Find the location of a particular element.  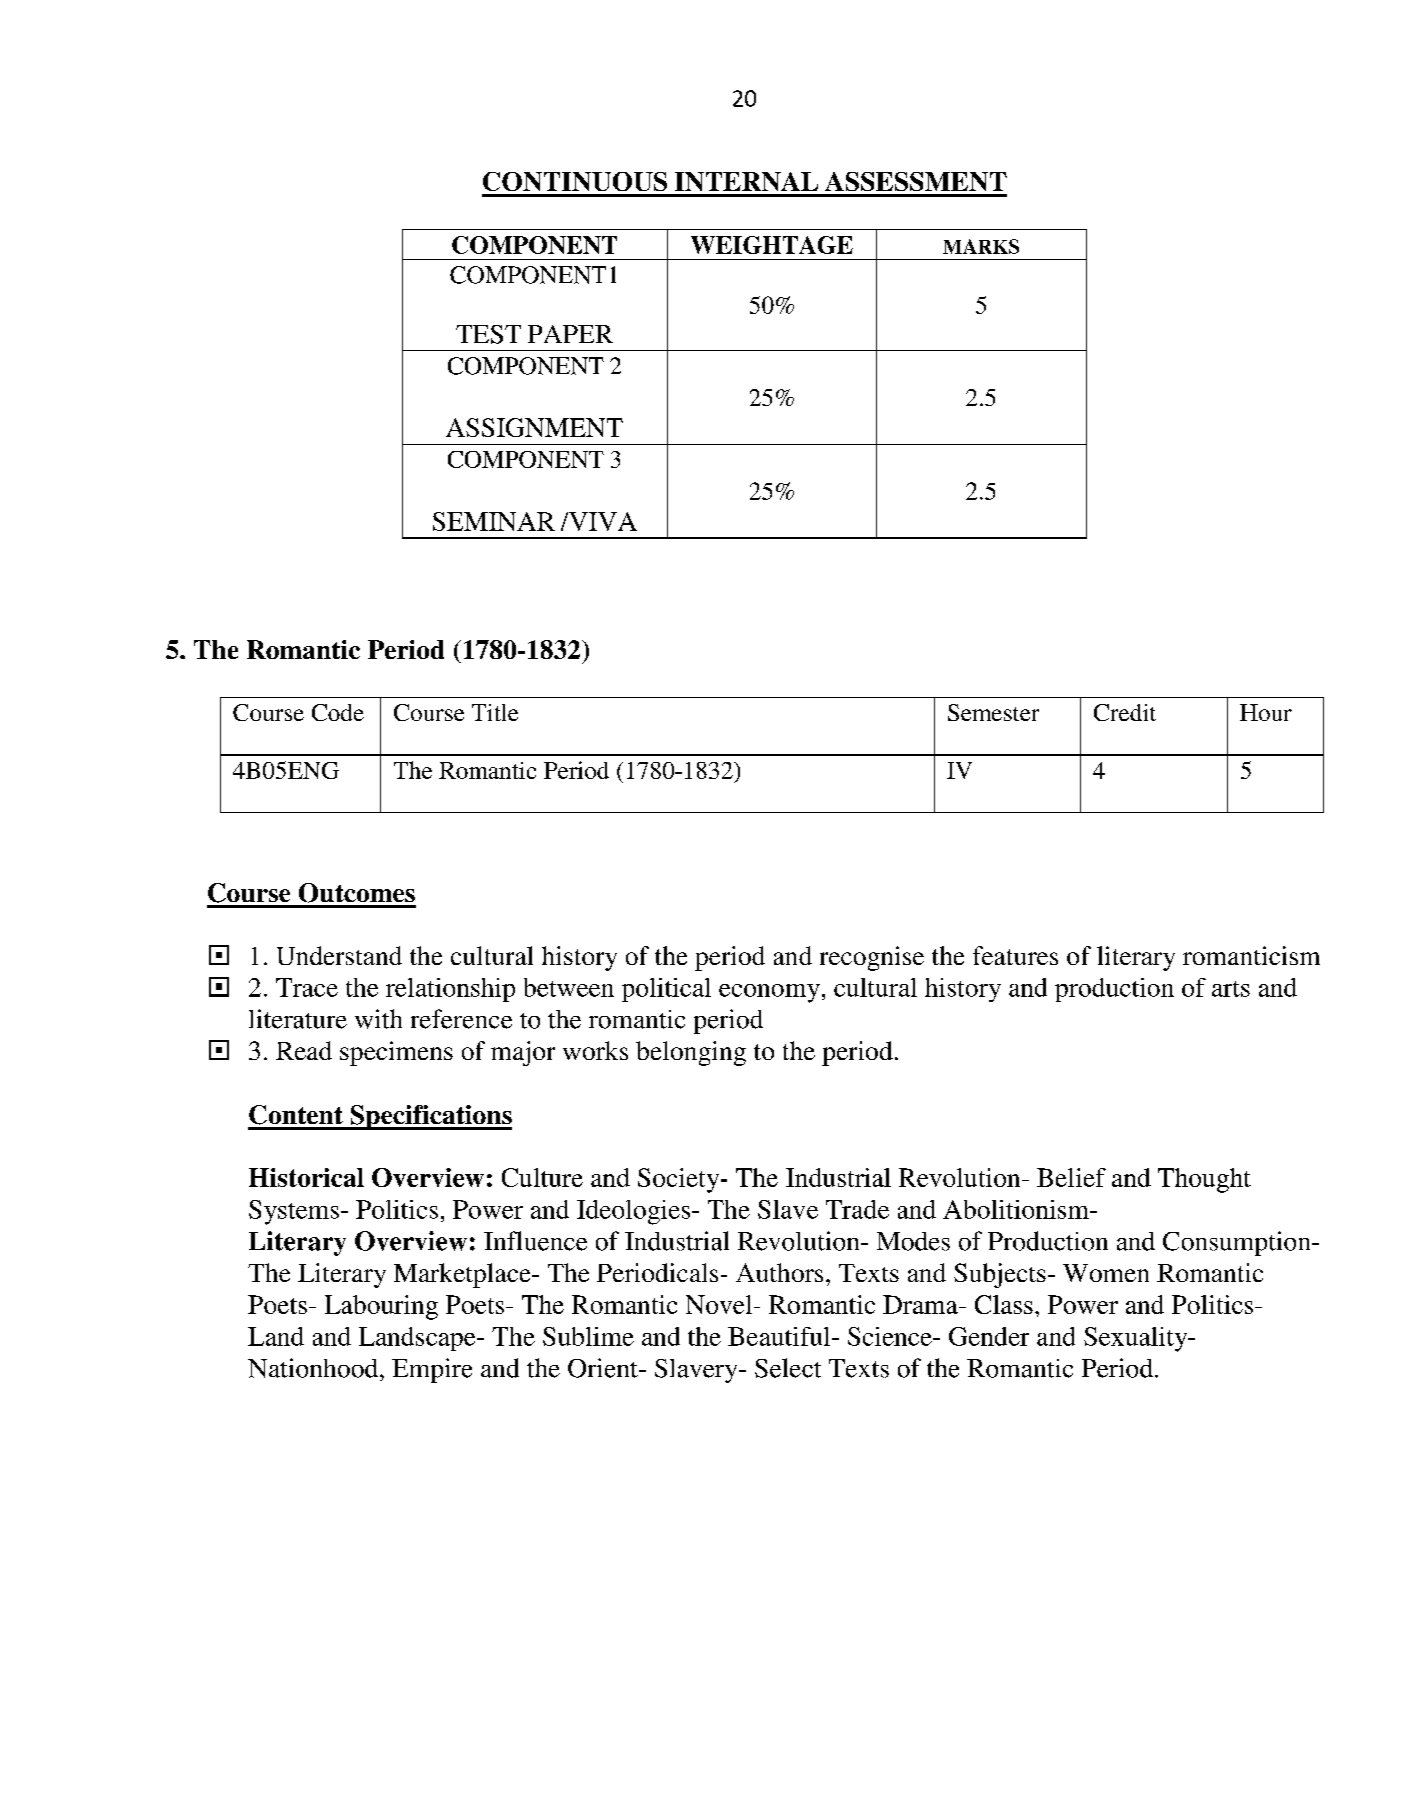

Credit is located at coordinates (1125, 712).
